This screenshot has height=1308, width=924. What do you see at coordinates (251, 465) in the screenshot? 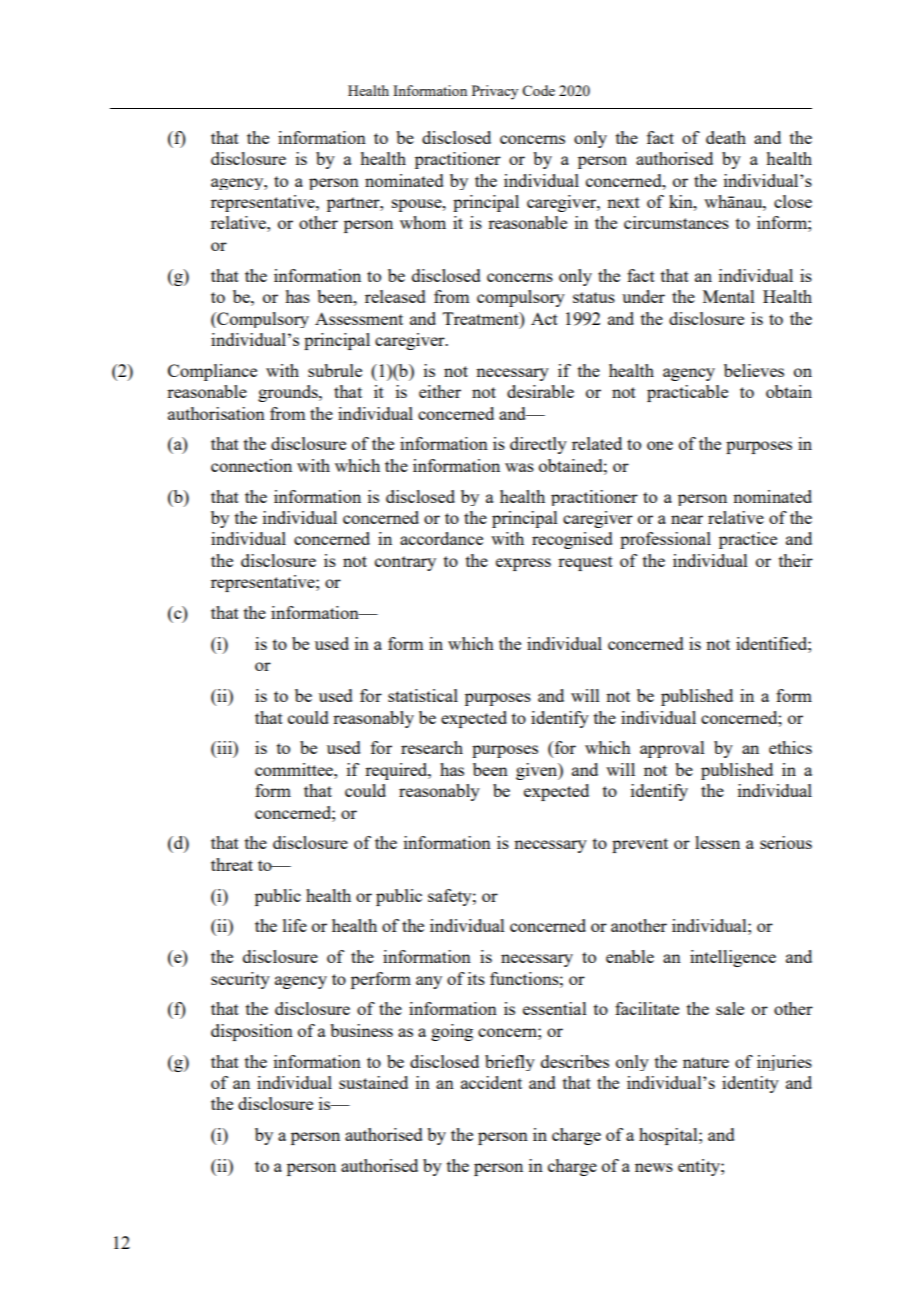
I see `connection` at bounding box center [251, 465].
